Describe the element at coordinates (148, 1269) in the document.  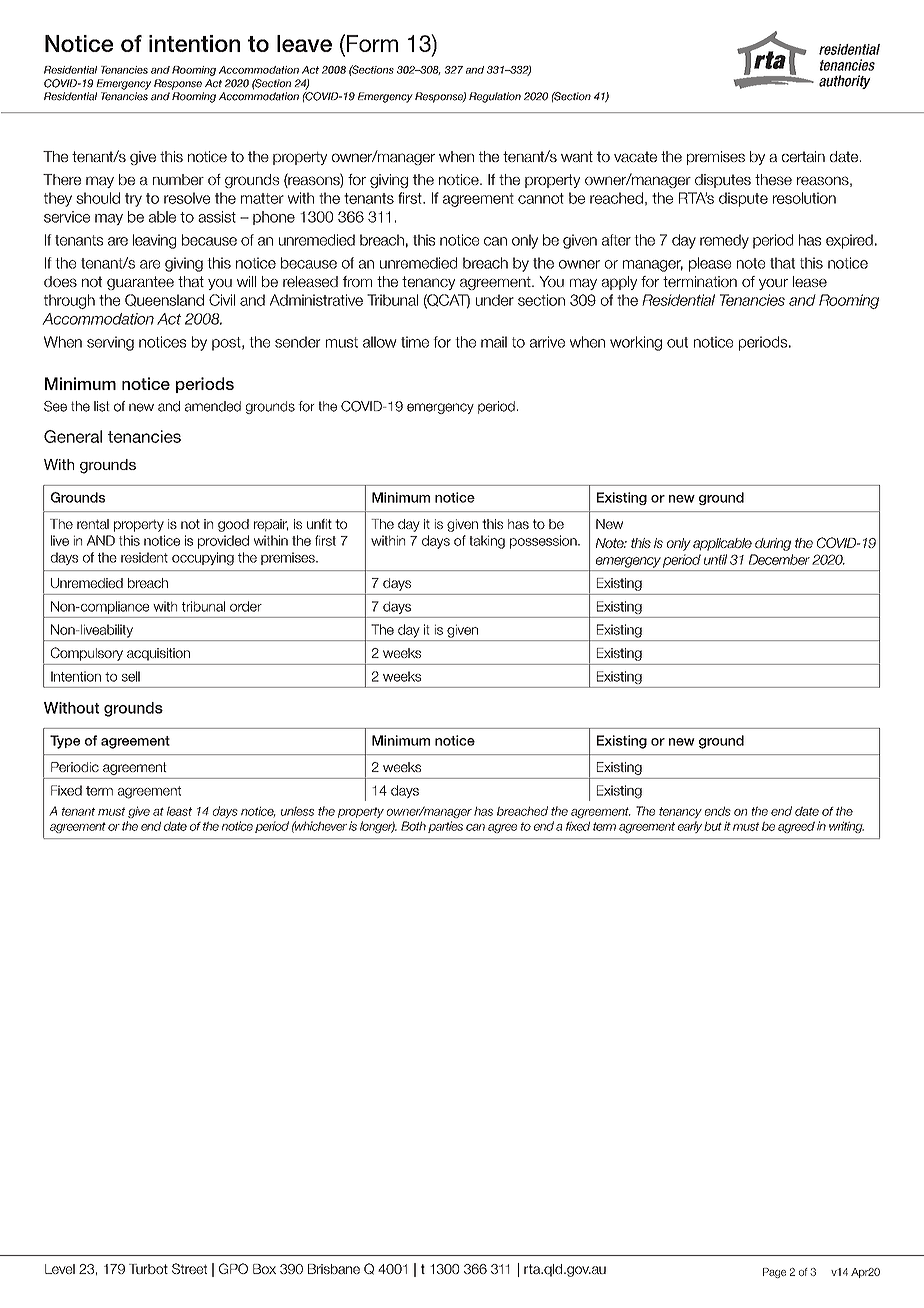
I see `Turbot` at that location.
